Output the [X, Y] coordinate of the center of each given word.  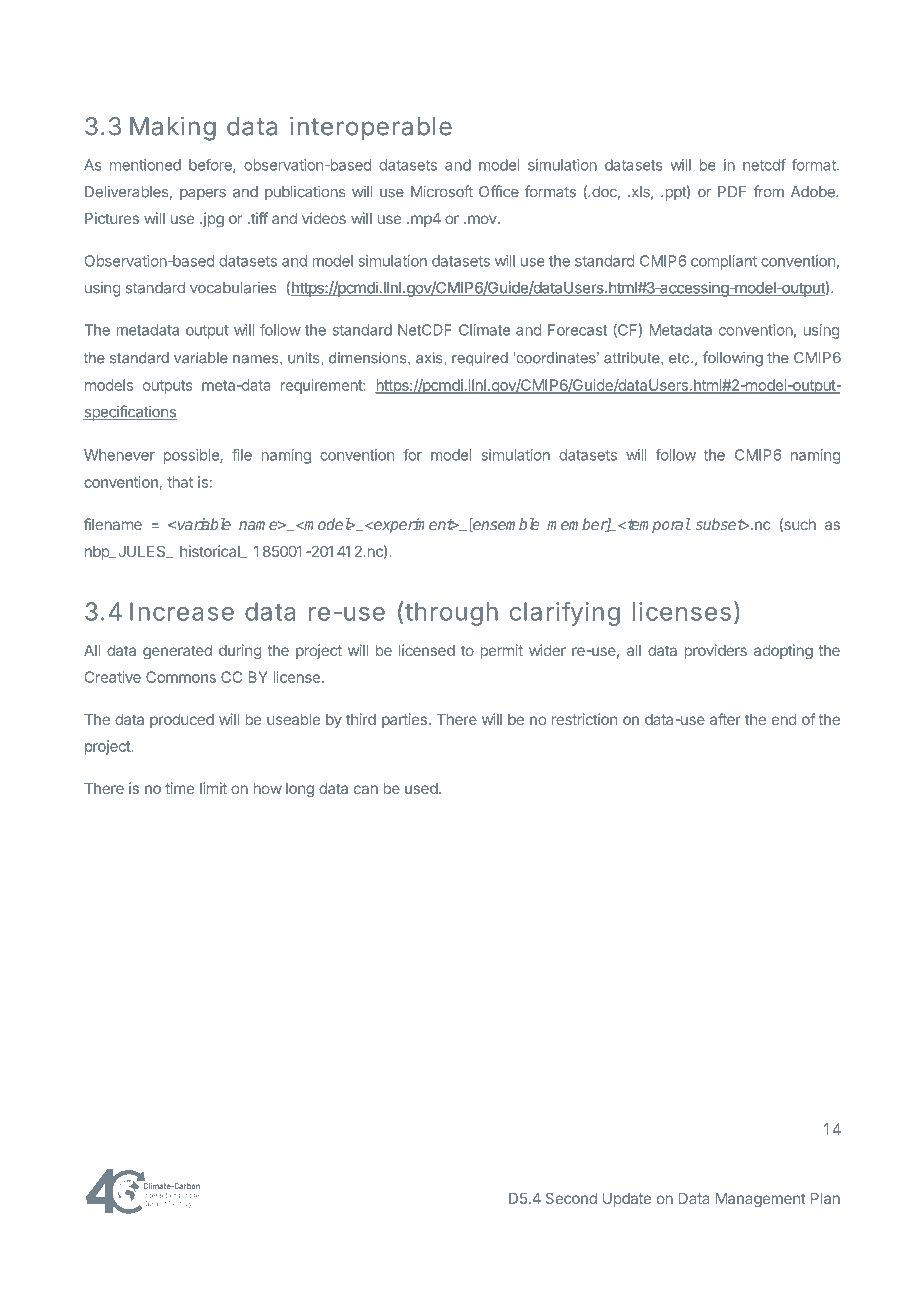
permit [502, 651]
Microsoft [442, 191]
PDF [732, 191]
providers [716, 651]
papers [203, 195]
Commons [181, 677]
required [480, 359]
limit [213, 788]
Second [571, 1198]
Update [627, 1200]
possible [192, 456]
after [725, 719]
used [421, 788]
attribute [633, 358]
